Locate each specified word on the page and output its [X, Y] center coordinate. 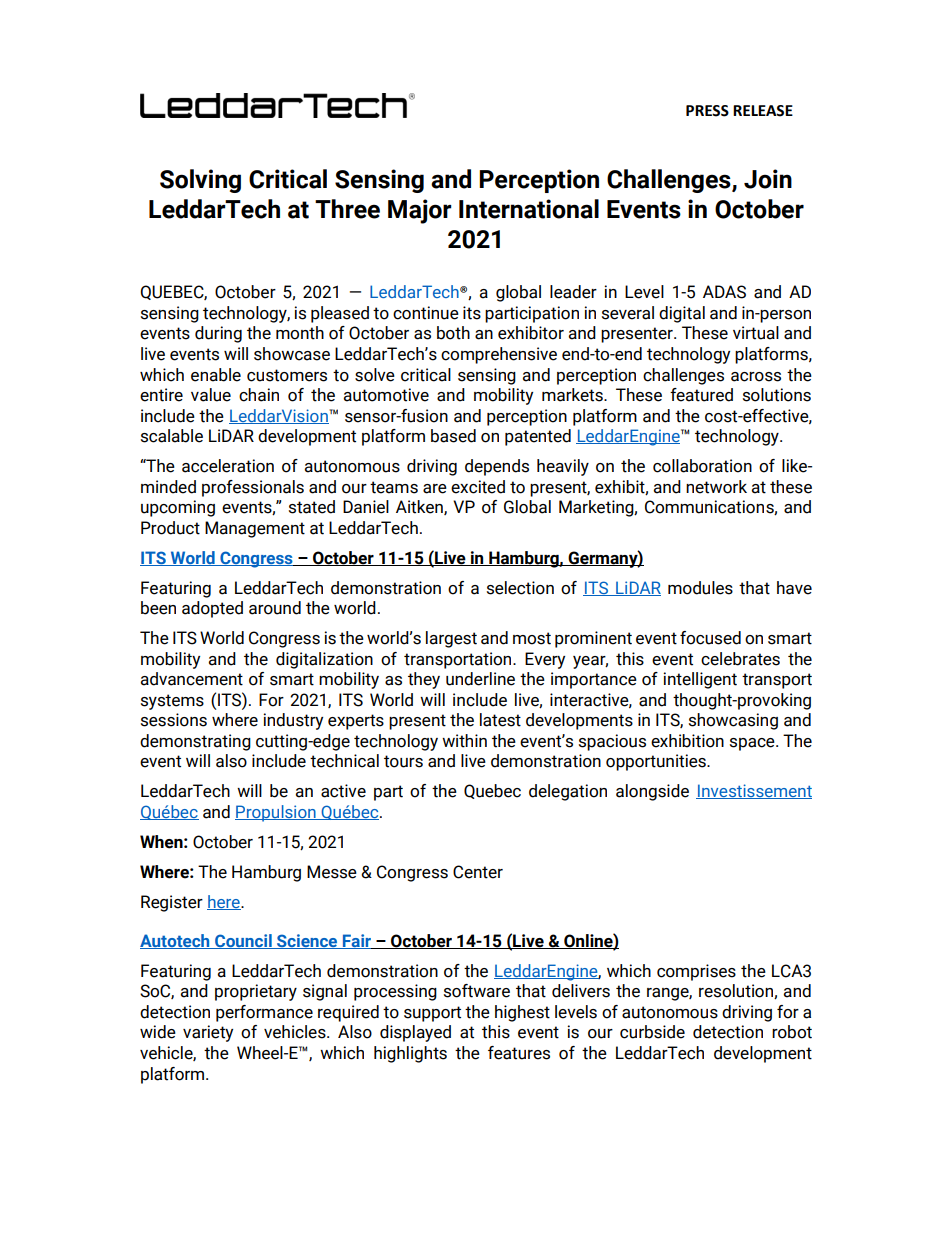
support [432, 1014]
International [529, 209]
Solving [200, 181]
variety [208, 1033]
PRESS [707, 111]
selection [520, 588]
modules [700, 588]
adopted [212, 609]
